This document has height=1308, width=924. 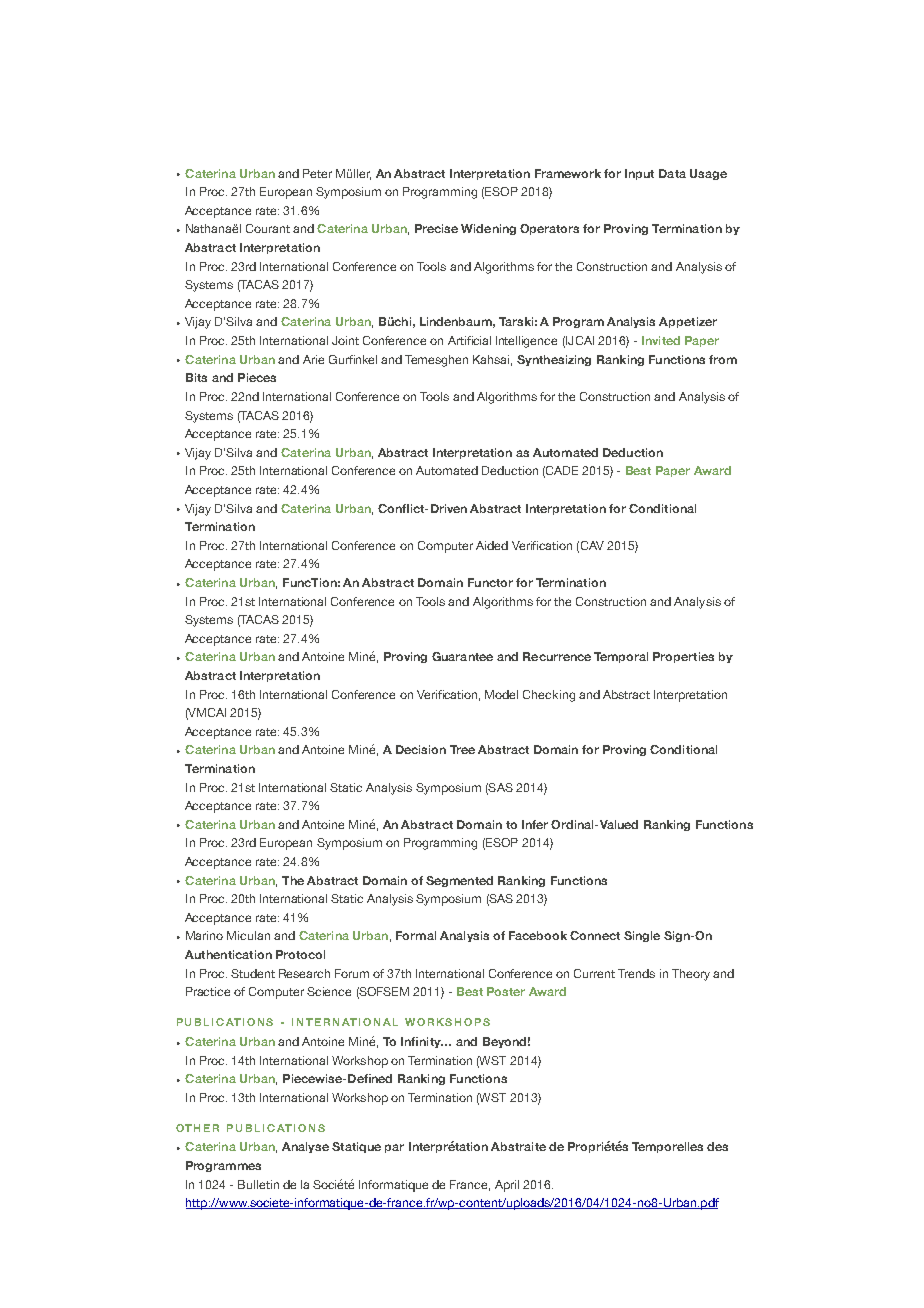 What do you see at coordinates (507, 1186) in the document?
I see `April` at bounding box center [507, 1186].
